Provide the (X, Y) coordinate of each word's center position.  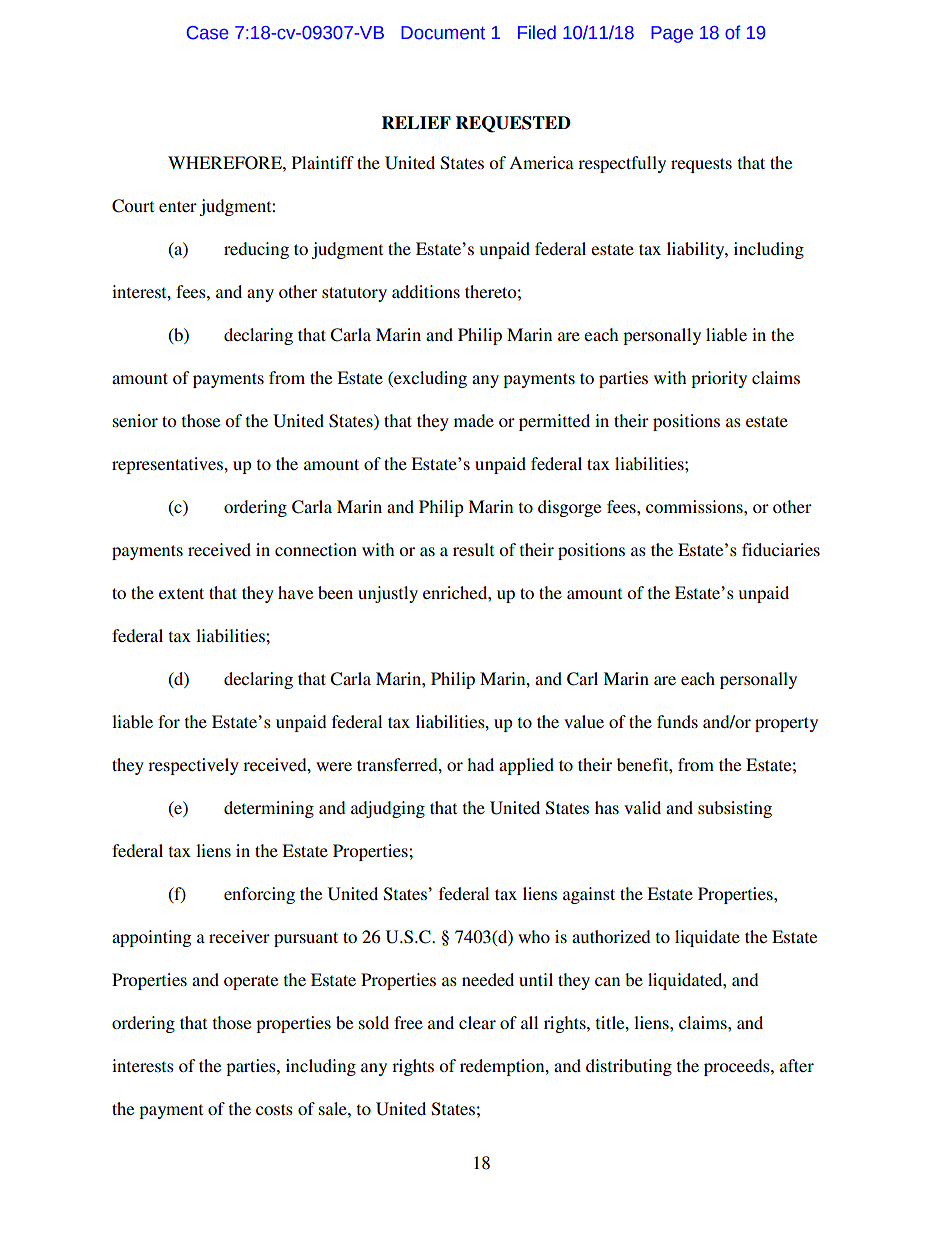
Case (208, 33)
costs (274, 1109)
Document (443, 33)
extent (181, 593)
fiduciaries (781, 549)
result (473, 549)
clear (477, 1022)
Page (672, 34)
